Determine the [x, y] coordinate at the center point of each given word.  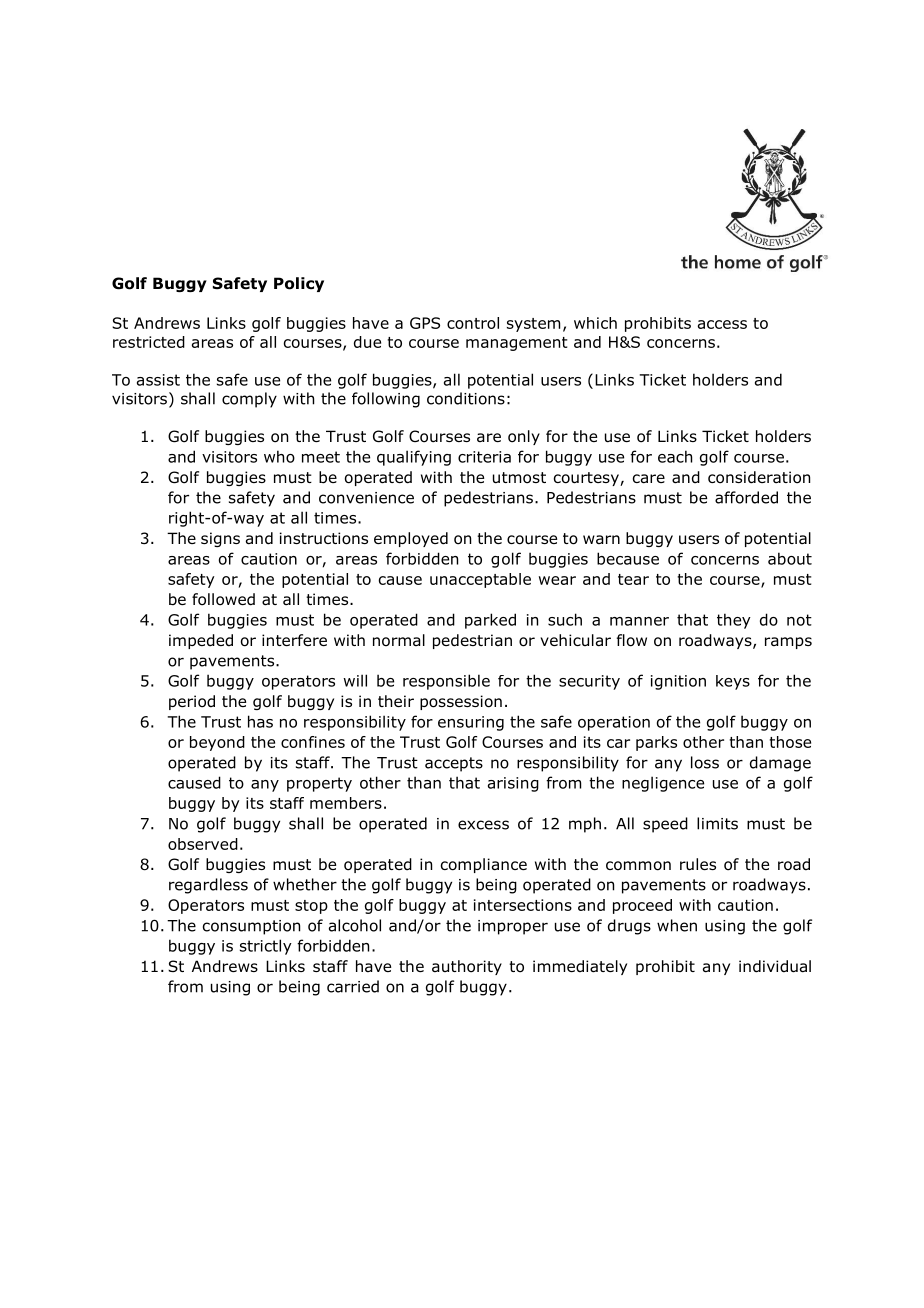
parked [490, 621]
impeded [201, 641]
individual [775, 966]
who [279, 456]
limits [717, 823]
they [734, 621]
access [722, 324]
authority [467, 967]
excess [483, 825]
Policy [299, 284]
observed [203, 844]
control [473, 323]
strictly [266, 947]
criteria [484, 457]
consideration [759, 477]
